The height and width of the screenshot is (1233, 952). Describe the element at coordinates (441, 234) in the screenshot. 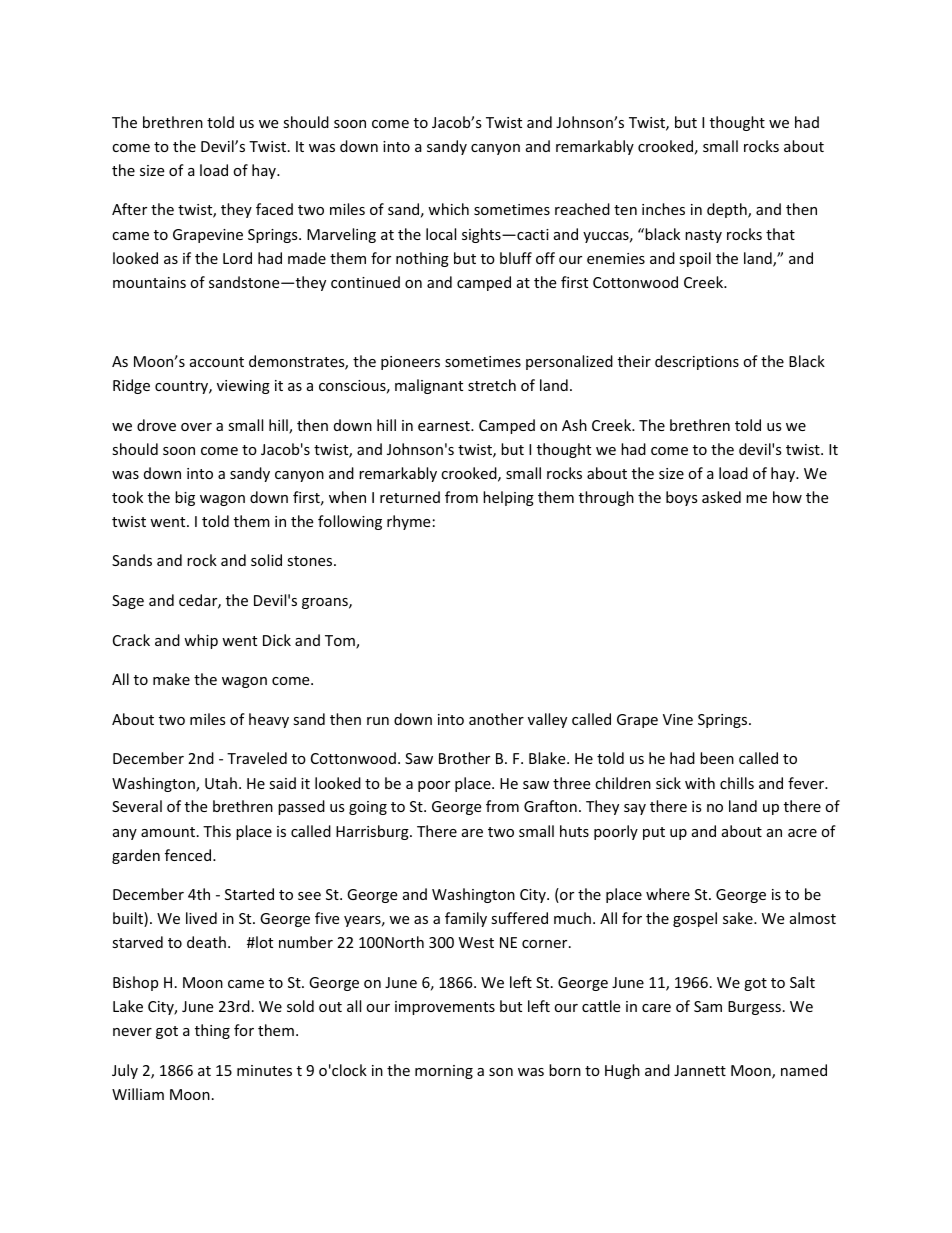

I see `local` at that location.
